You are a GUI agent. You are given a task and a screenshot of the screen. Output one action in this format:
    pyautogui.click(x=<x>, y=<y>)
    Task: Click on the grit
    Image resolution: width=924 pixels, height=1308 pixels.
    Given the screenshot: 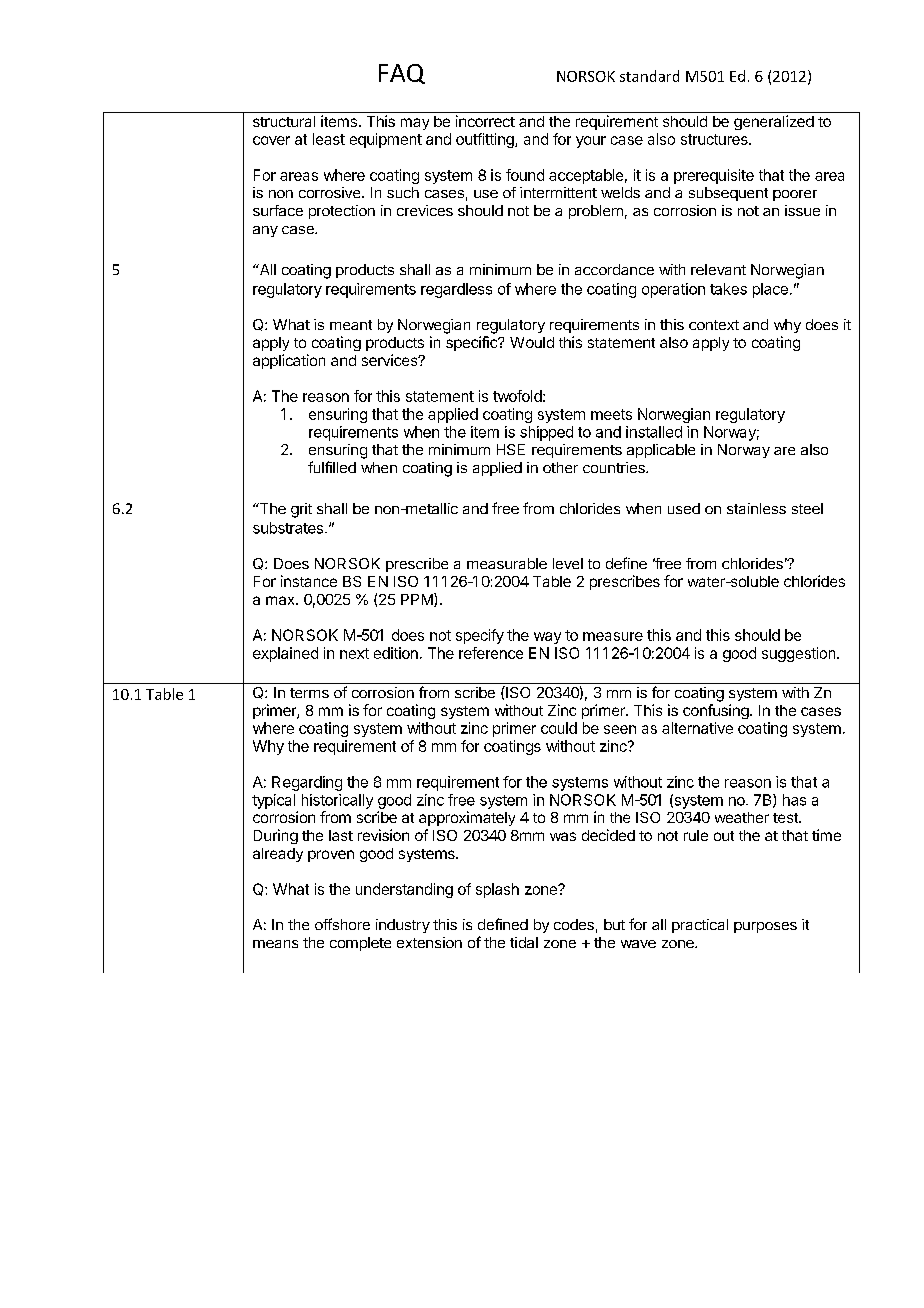 What is the action you would take?
    pyautogui.click(x=301, y=510)
